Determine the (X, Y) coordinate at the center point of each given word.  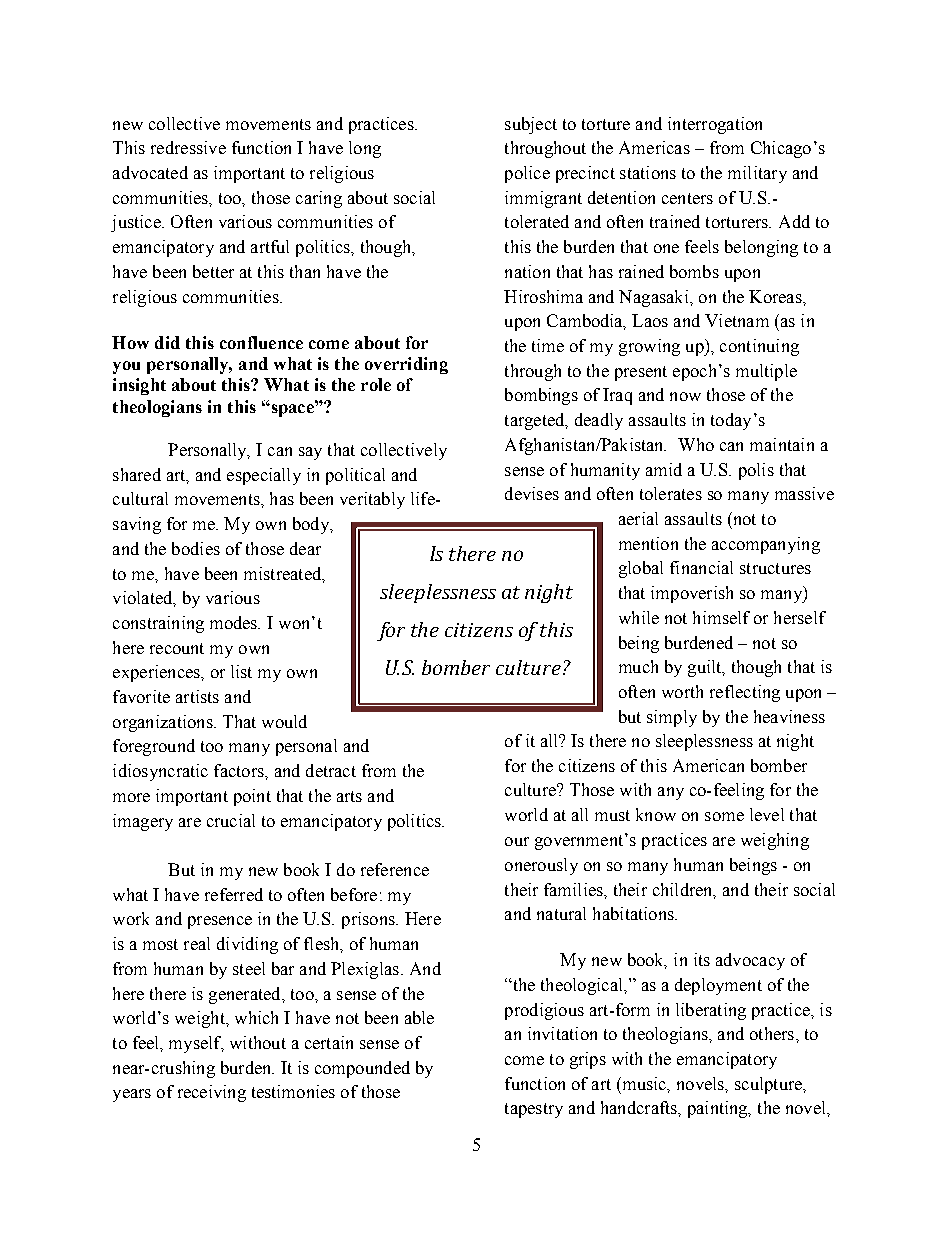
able (419, 1017)
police (527, 174)
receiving (212, 1093)
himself (721, 617)
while (639, 617)
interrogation (715, 125)
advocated (150, 172)
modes (235, 622)
